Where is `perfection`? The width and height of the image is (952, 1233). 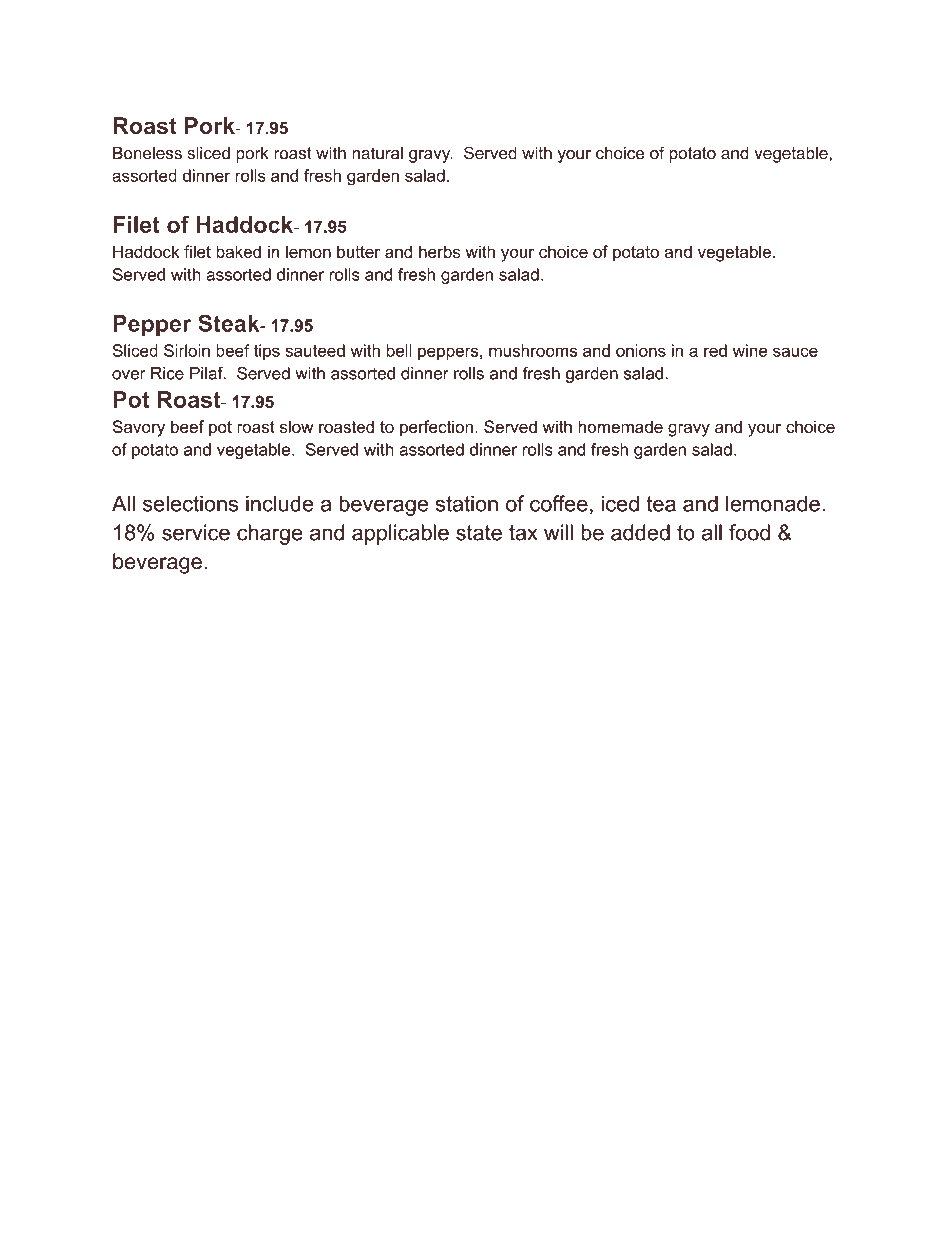 perfection is located at coordinates (436, 428).
